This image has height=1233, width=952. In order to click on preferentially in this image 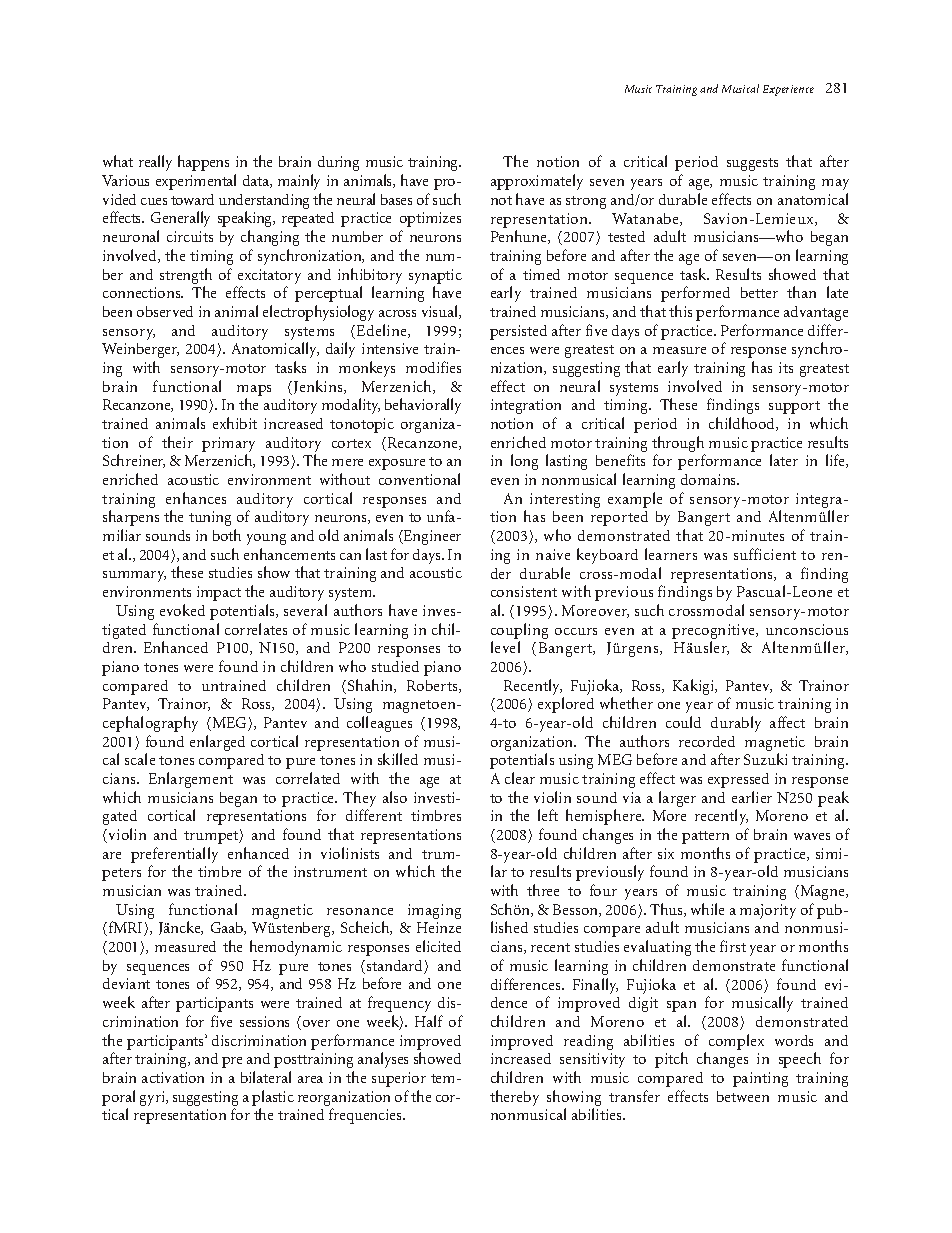, I will do `click(174, 856)`.
